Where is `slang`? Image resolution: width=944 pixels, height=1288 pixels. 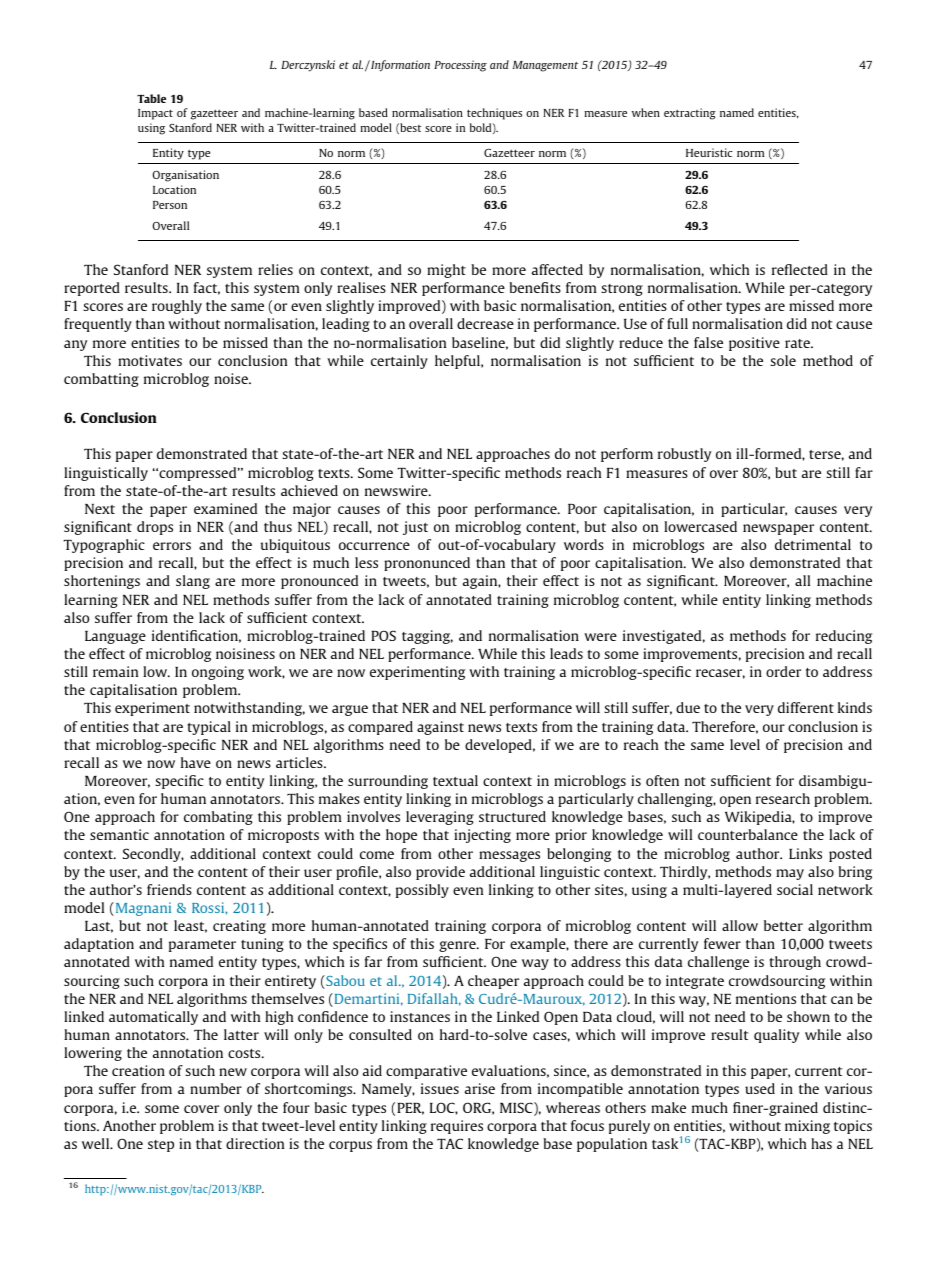 slang is located at coordinates (193, 582).
